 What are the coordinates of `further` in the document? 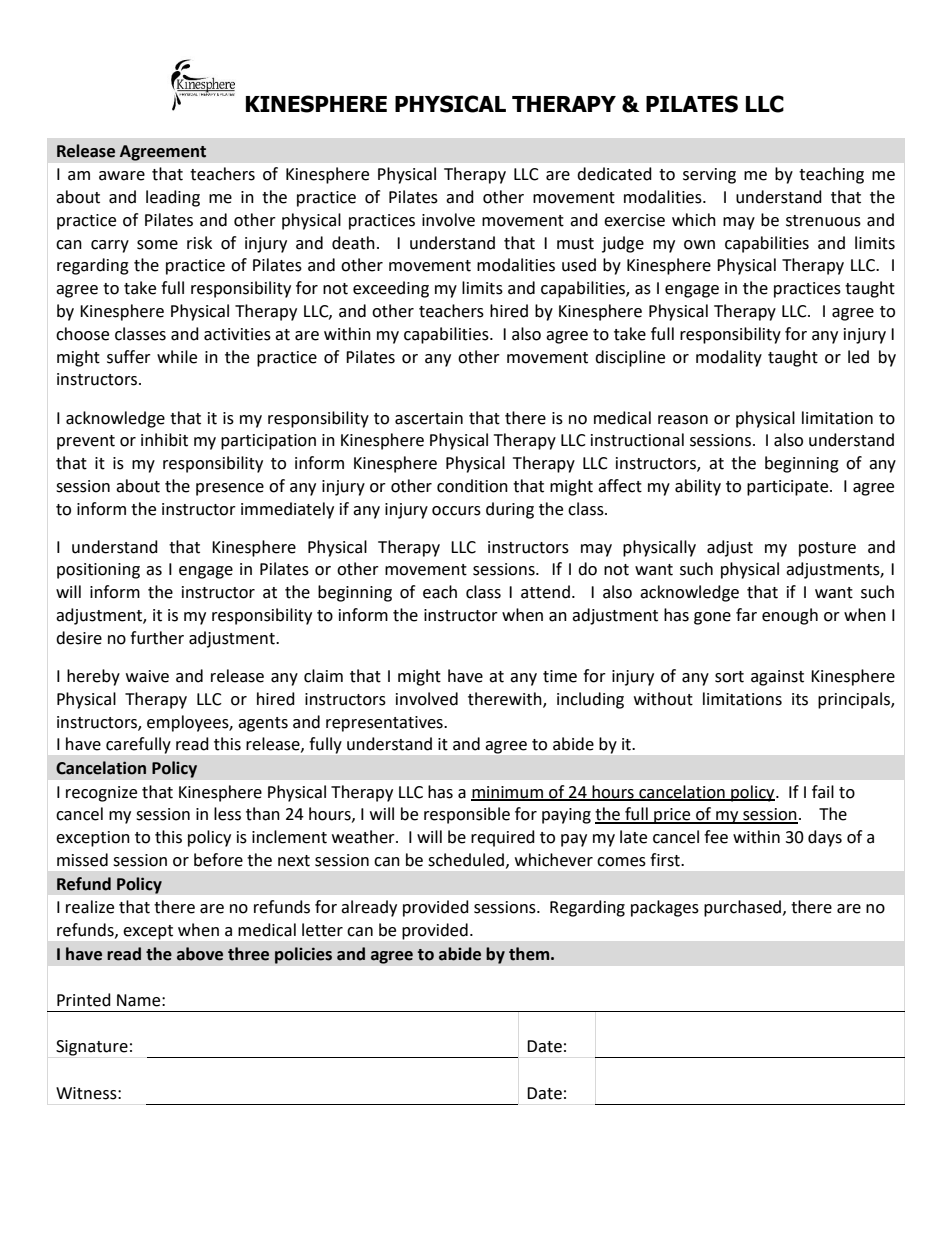 It's located at (157, 638).
